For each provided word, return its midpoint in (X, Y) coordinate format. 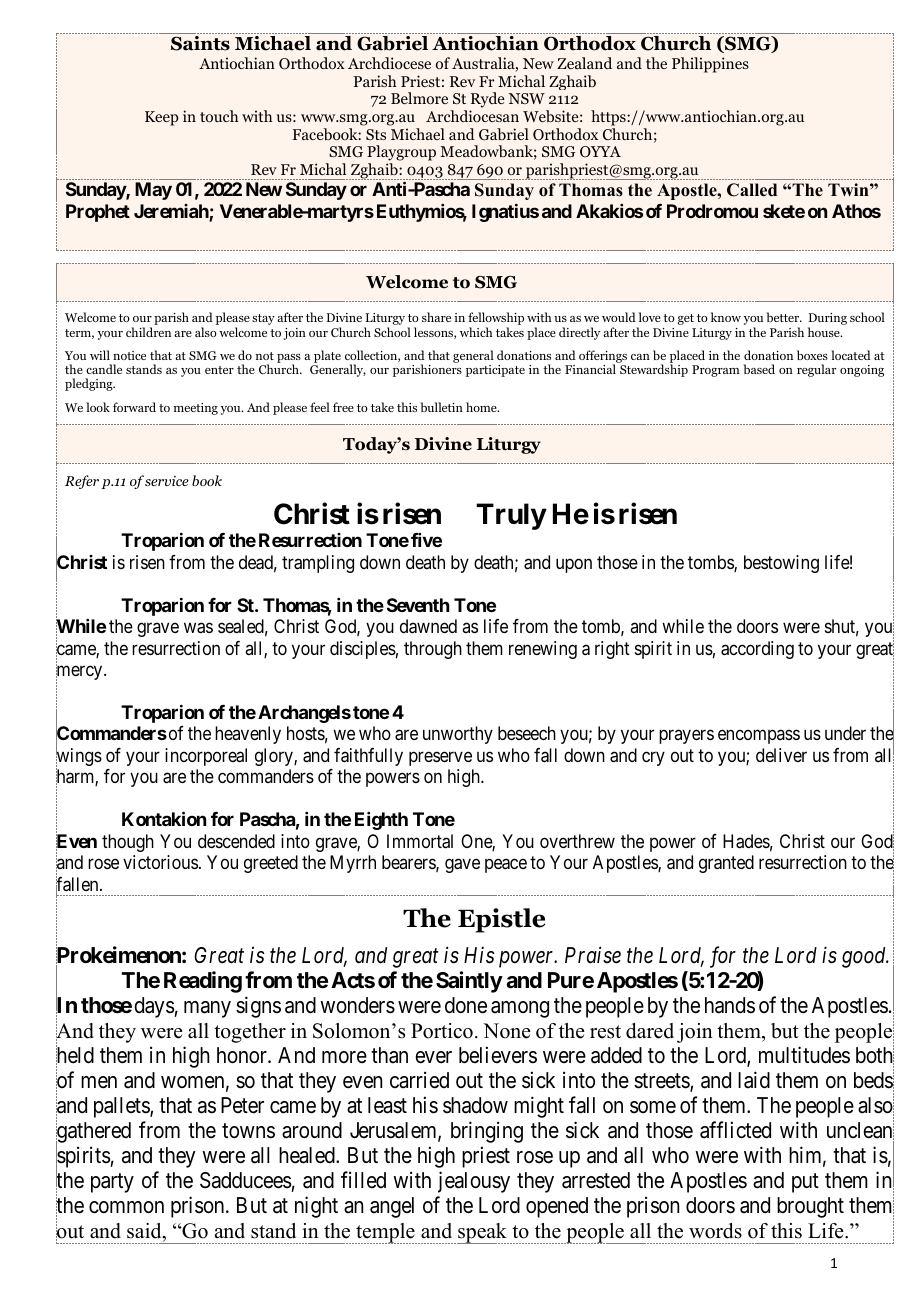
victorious (160, 862)
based (759, 369)
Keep (162, 118)
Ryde (487, 100)
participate (495, 371)
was (198, 628)
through (433, 650)
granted (726, 864)
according (757, 650)
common (126, 1207)
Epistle (501, 920)
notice (129, 355)
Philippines (710, 65)
